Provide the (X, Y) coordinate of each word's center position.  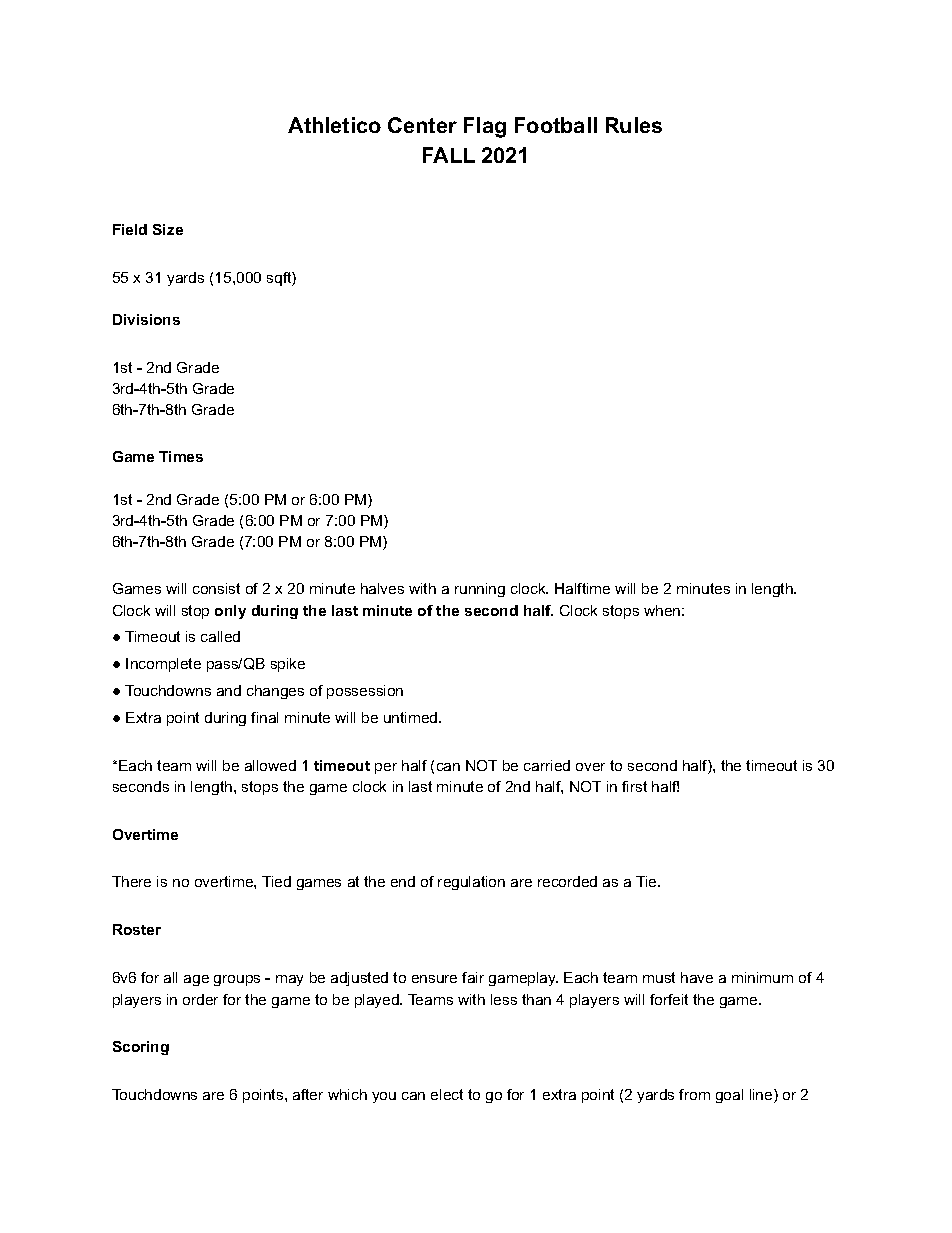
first (634, 786)
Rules (634, 125)
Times (181, 456)
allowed (270, 765)
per (386, 768)
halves (382, 588)
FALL (449, 155)
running (480, 590)
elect (447, 1094)
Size (168, 229)
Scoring (141, 1048)
